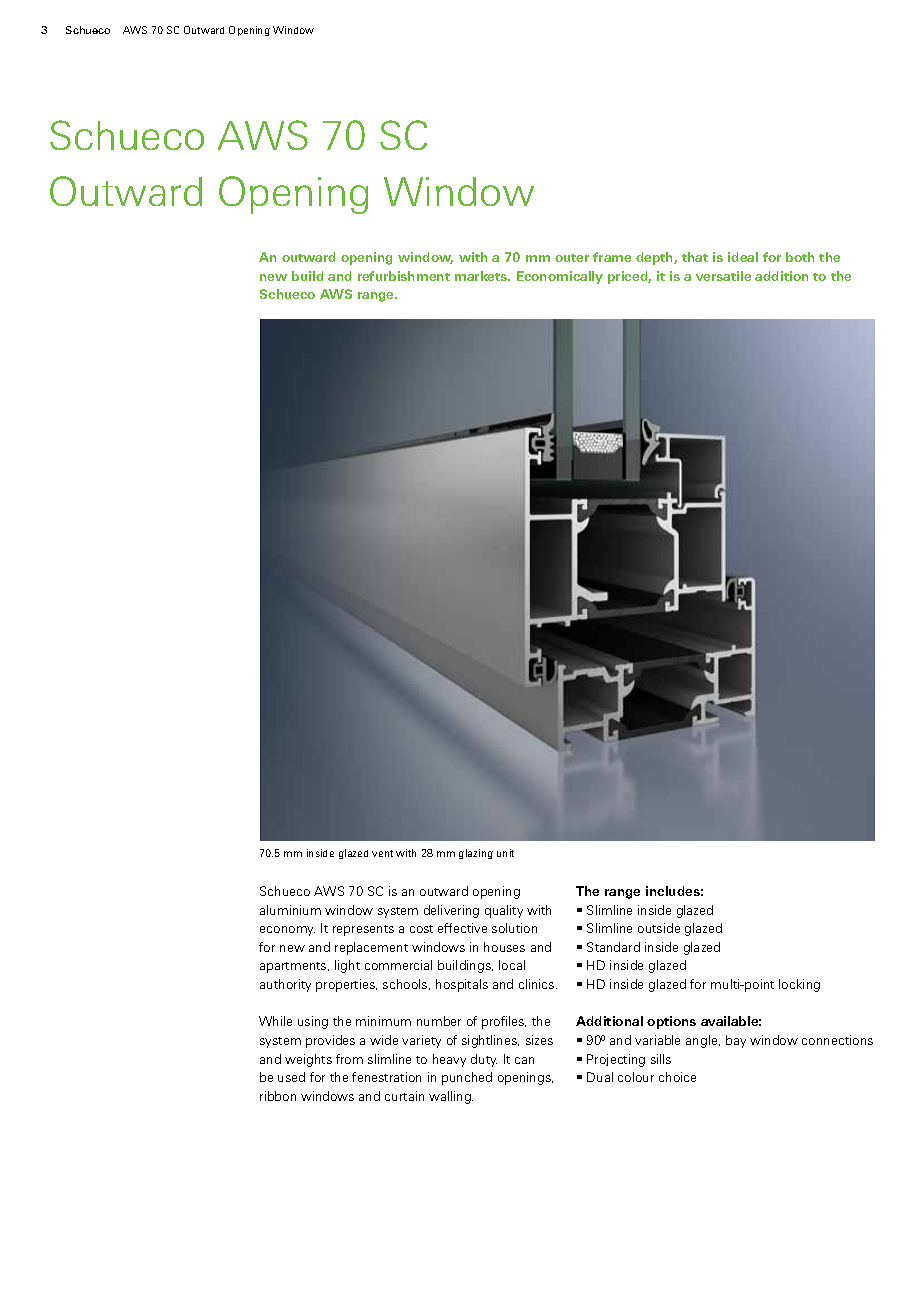 The height and width of the image is (1308, 924). Describe the element at coordinates (505, 853) in the image. I see `unit` at that location.
